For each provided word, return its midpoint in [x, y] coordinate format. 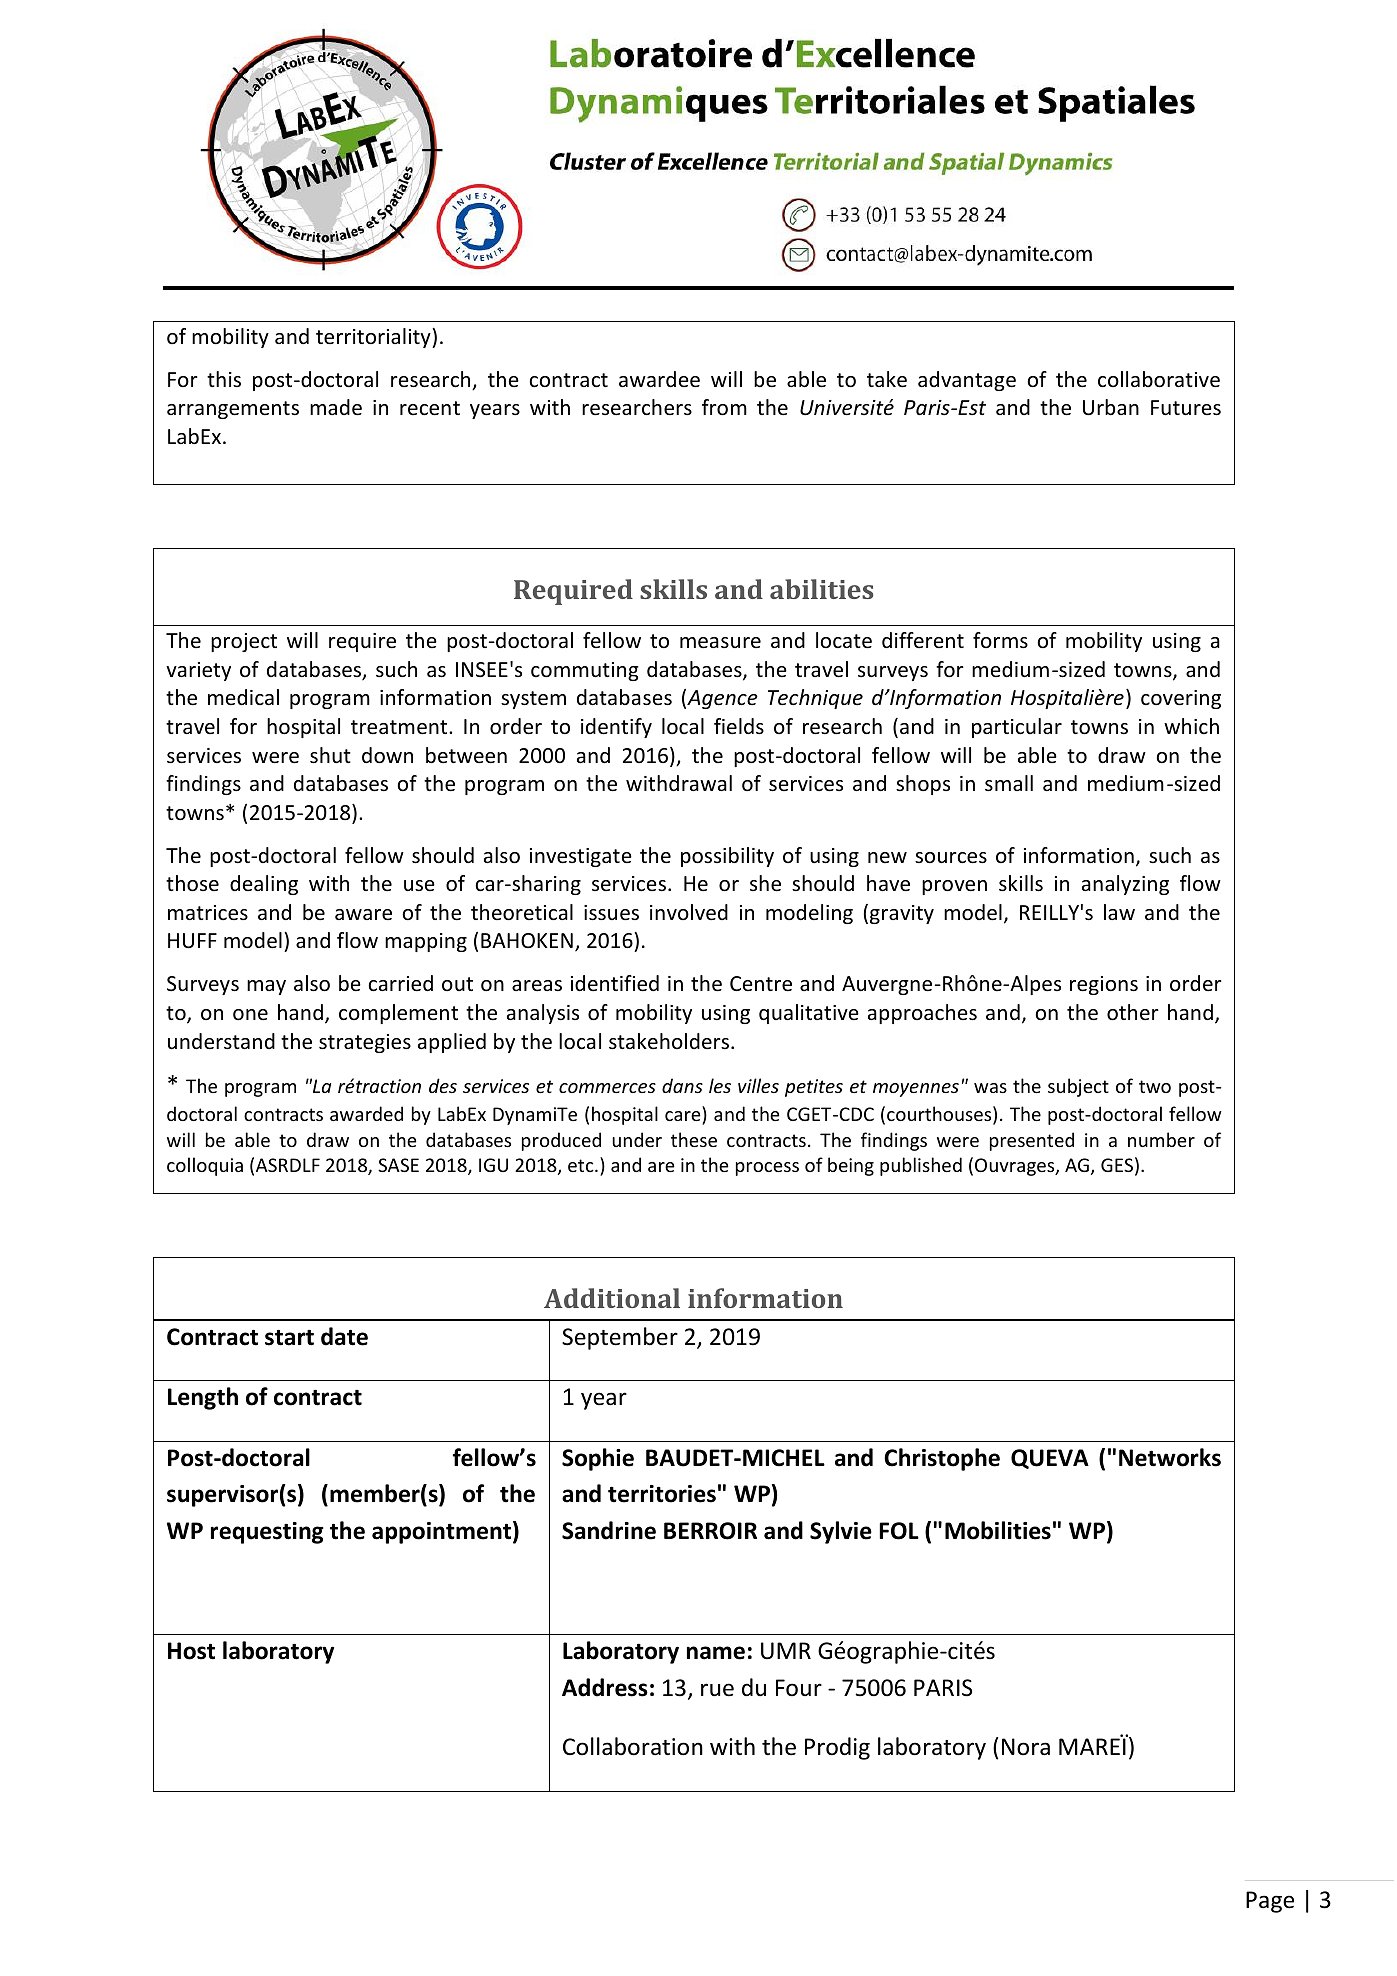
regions [1104, 985]
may [266, 987]
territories [662, 1494]
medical [243, 697]
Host [191, 1651]
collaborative [1159, 379]
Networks [1170, 1457]
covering [1181, 699]
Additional [612, 1298]
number [1161, 1139]
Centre [761, 984]
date [344, 1336]
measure [720, 643]
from [724, 407]
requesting [267, 1533]
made [336, 407]
